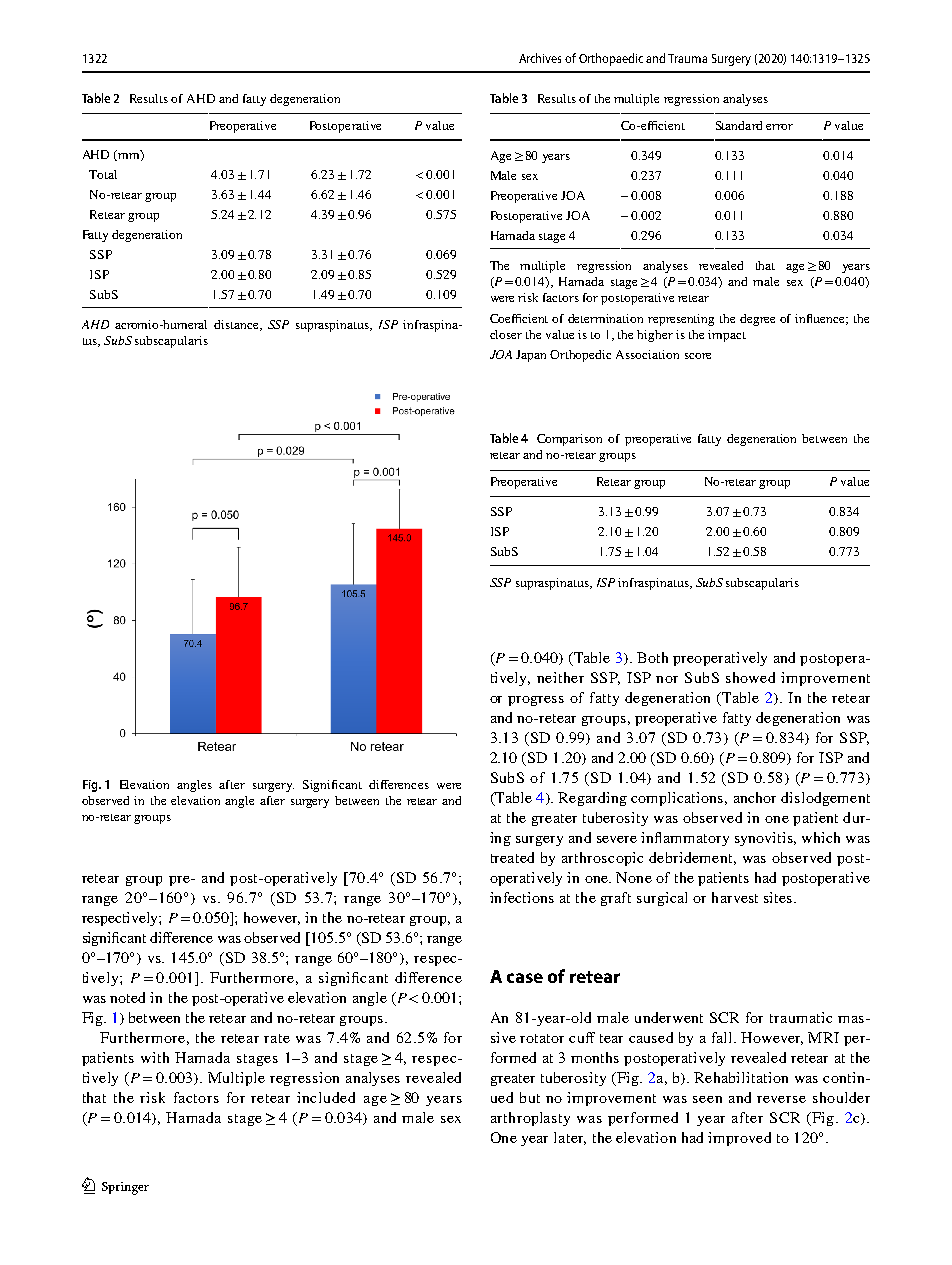 This screenshot has height=1265, width=952. What do you see at coordinates (155, 1057) in the screenshot?
I see `with` at bounding box center [155, 1057].
